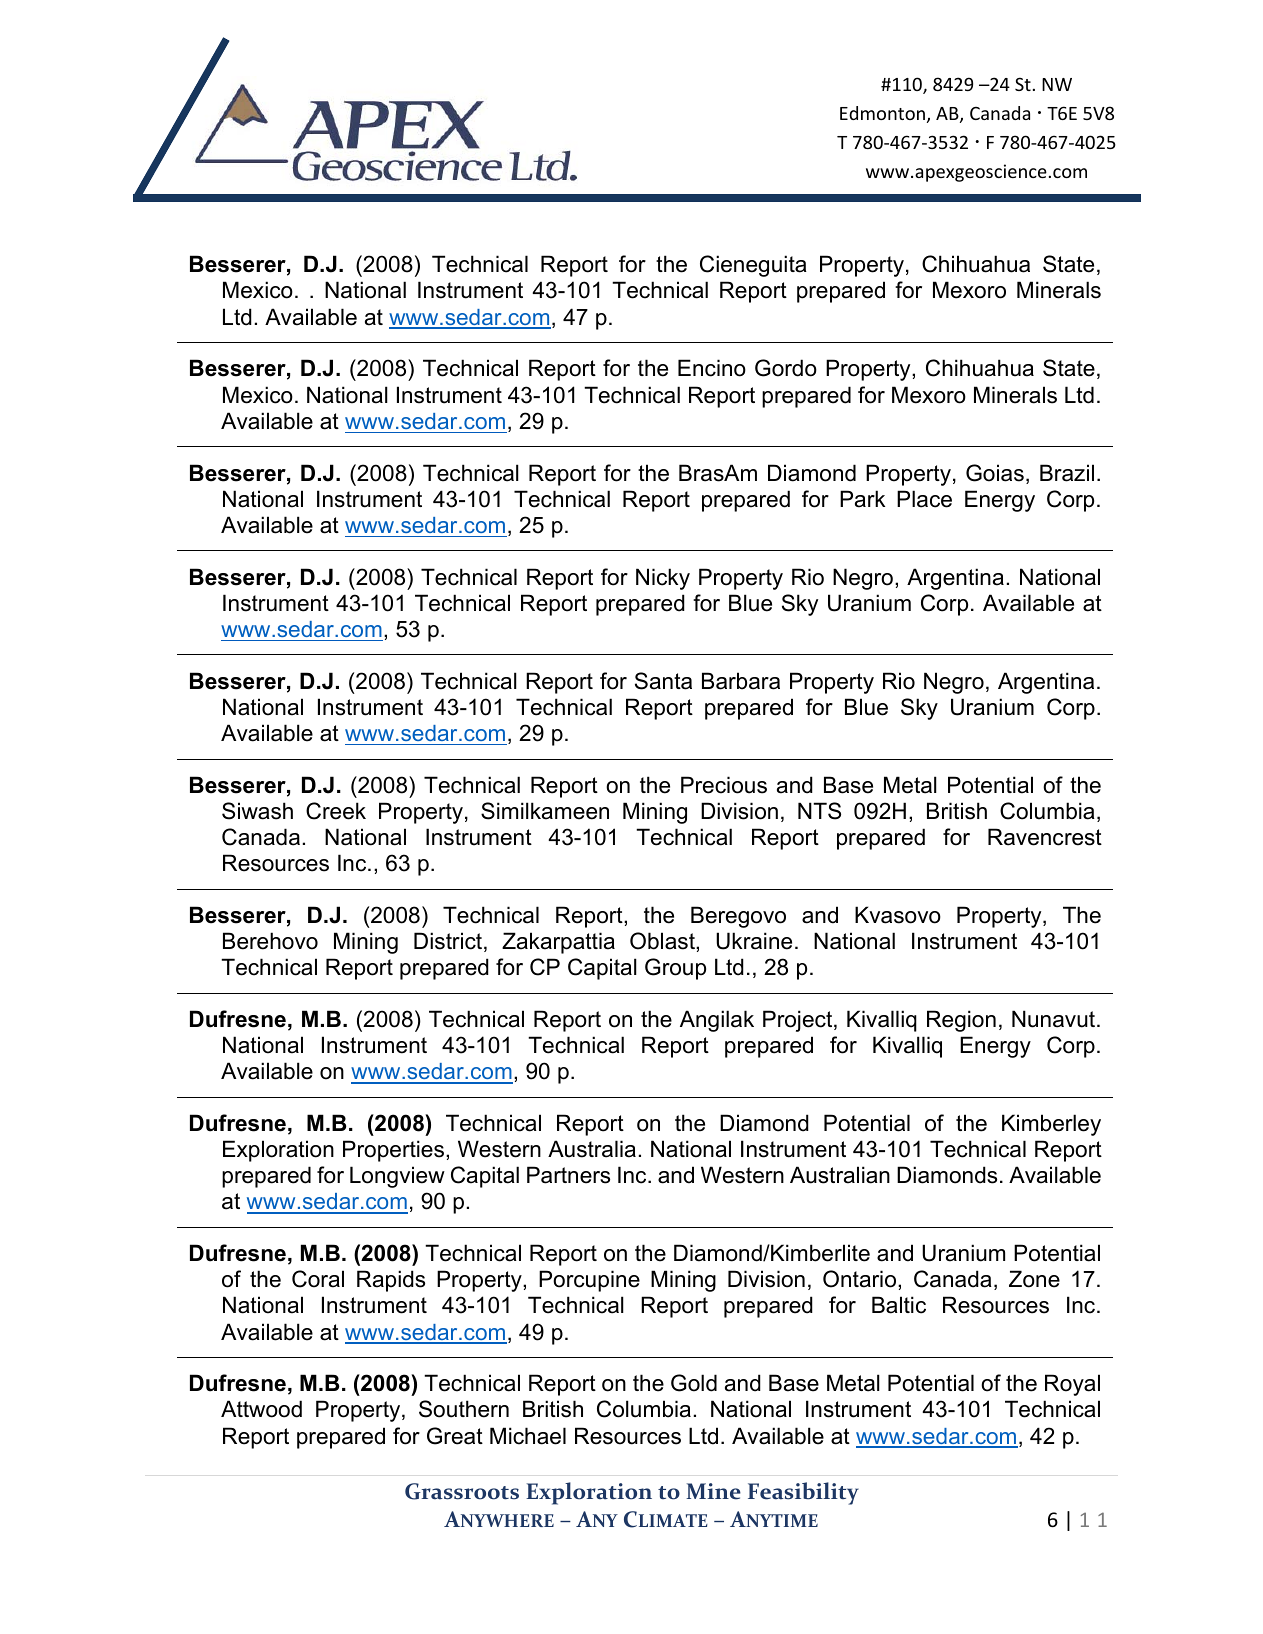  Describe the element at coordinates (1034, 1279) in the document. I see `Zone` at that location.
